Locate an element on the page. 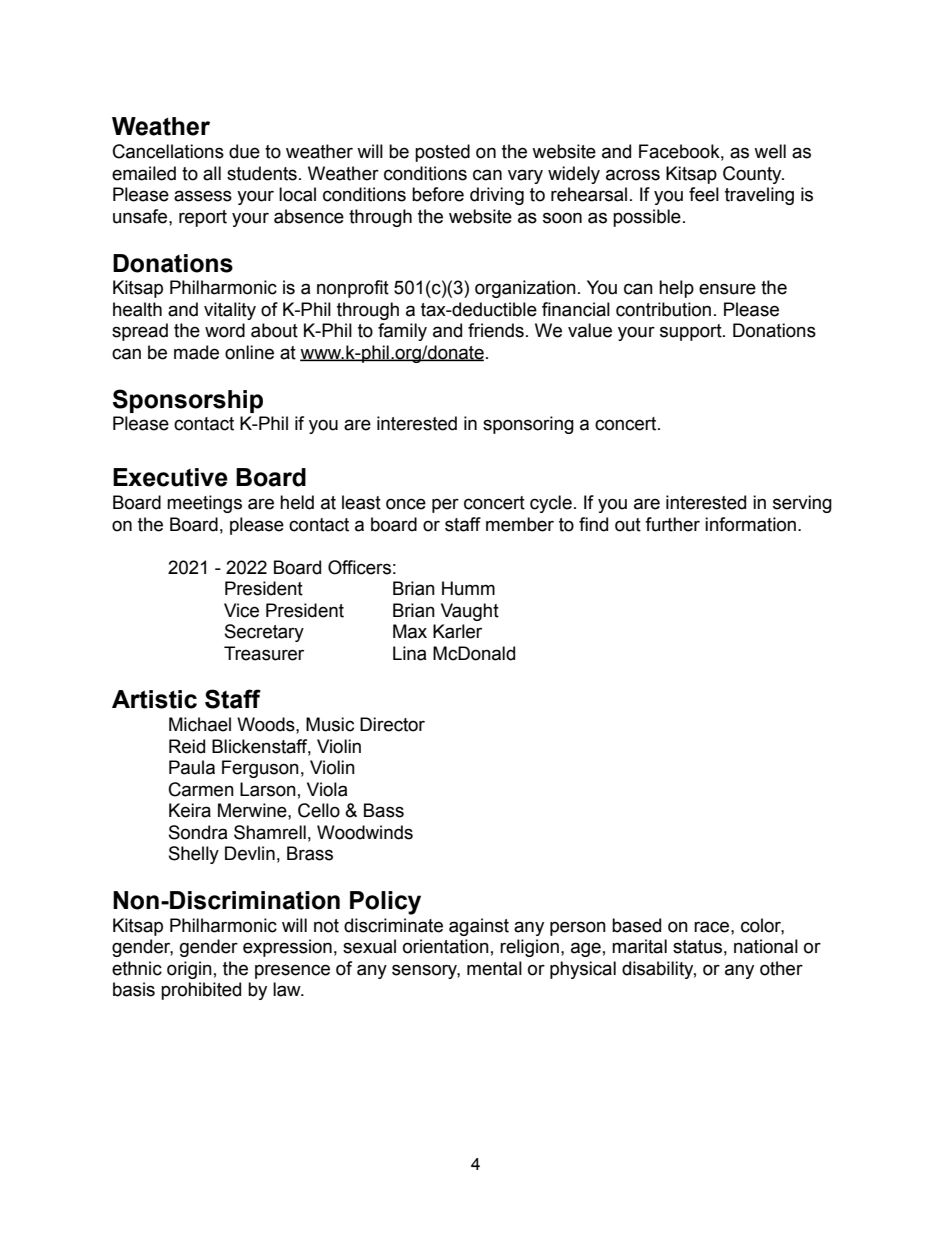  origin is located at coordinates (189, 970).
